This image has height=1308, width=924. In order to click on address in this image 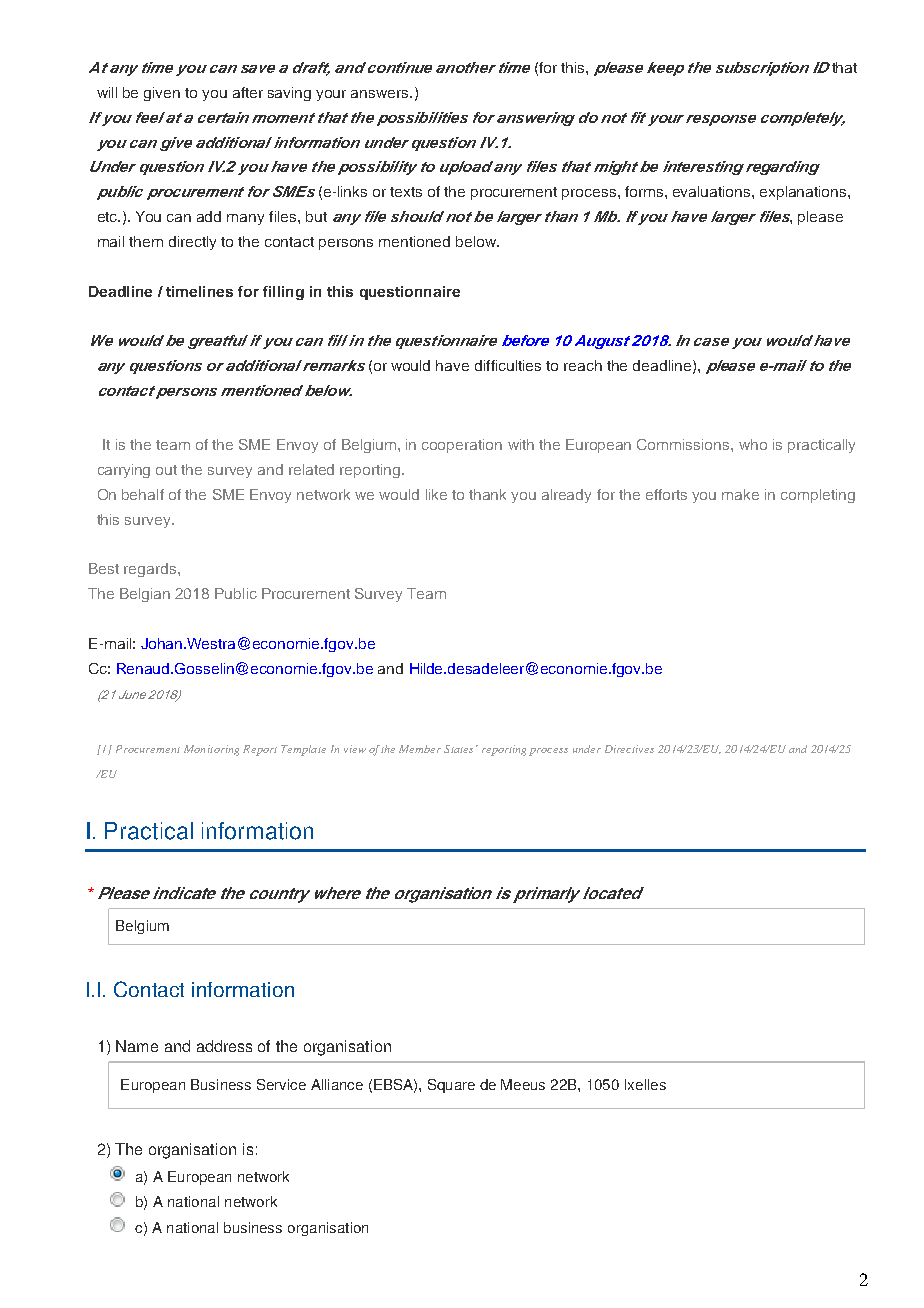, I will do `click(224, 1046)`.
